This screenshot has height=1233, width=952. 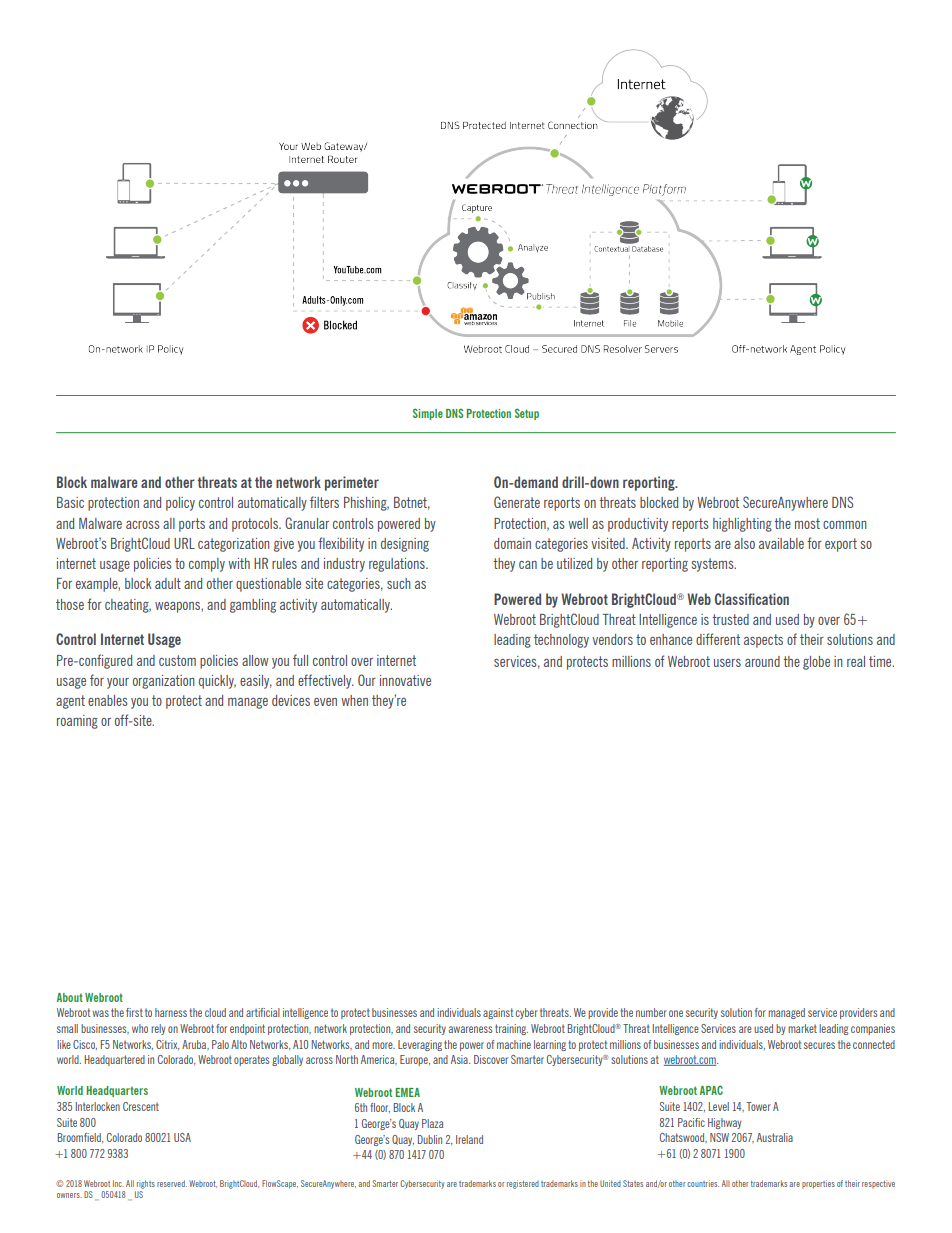 I want to click on Simple, so click(x=428, y=414).
